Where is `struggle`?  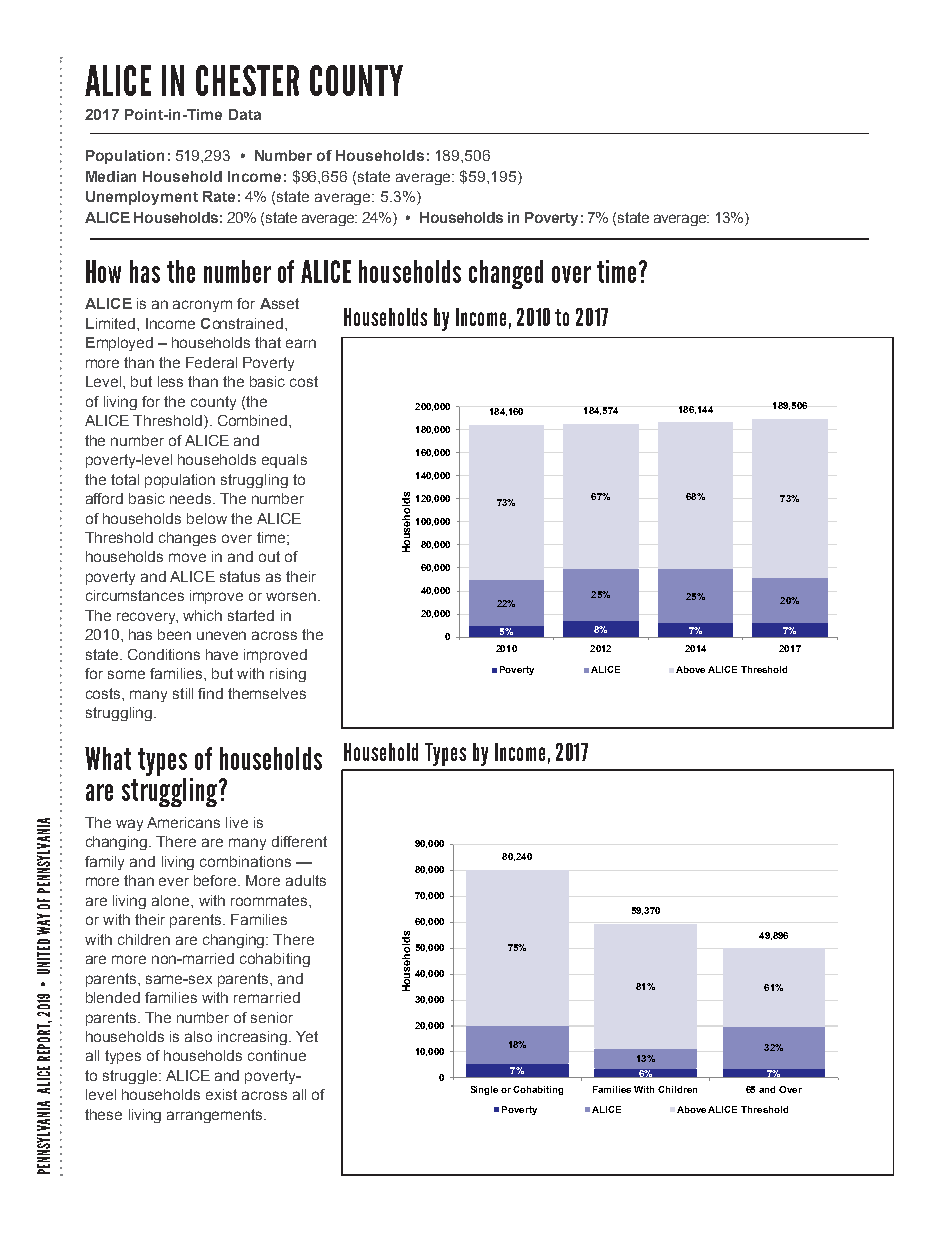 struggle is located at coordinates (131, 1077).
